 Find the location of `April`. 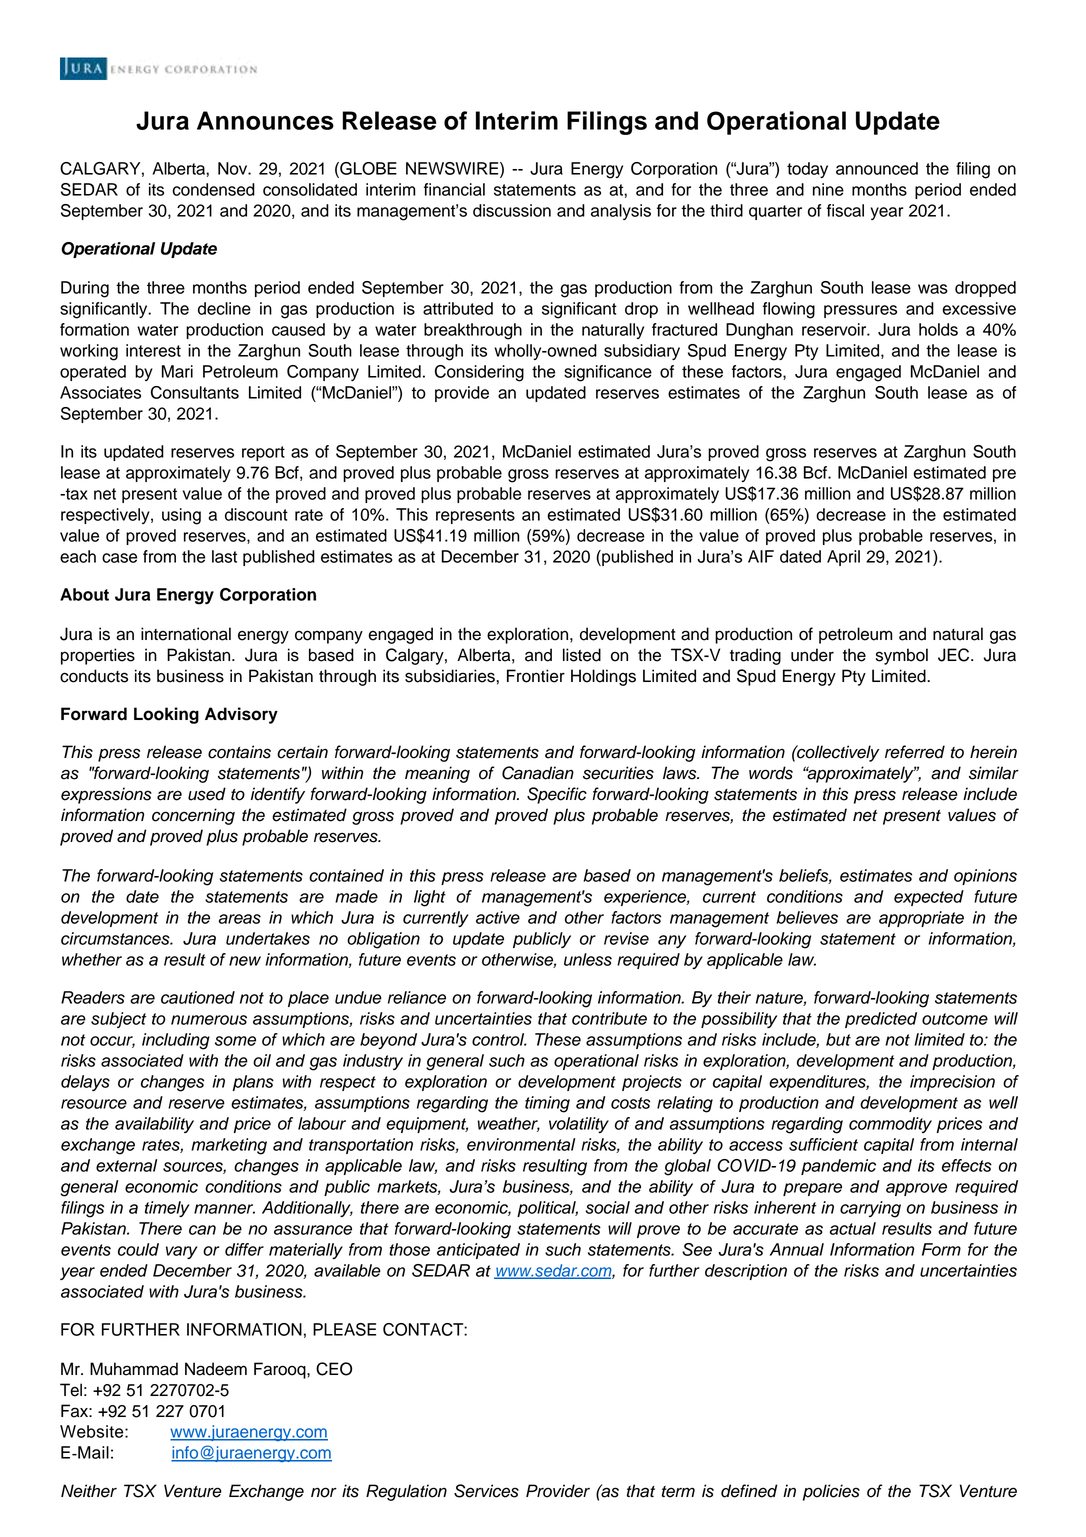

April is located at coordinates (843, 558).
